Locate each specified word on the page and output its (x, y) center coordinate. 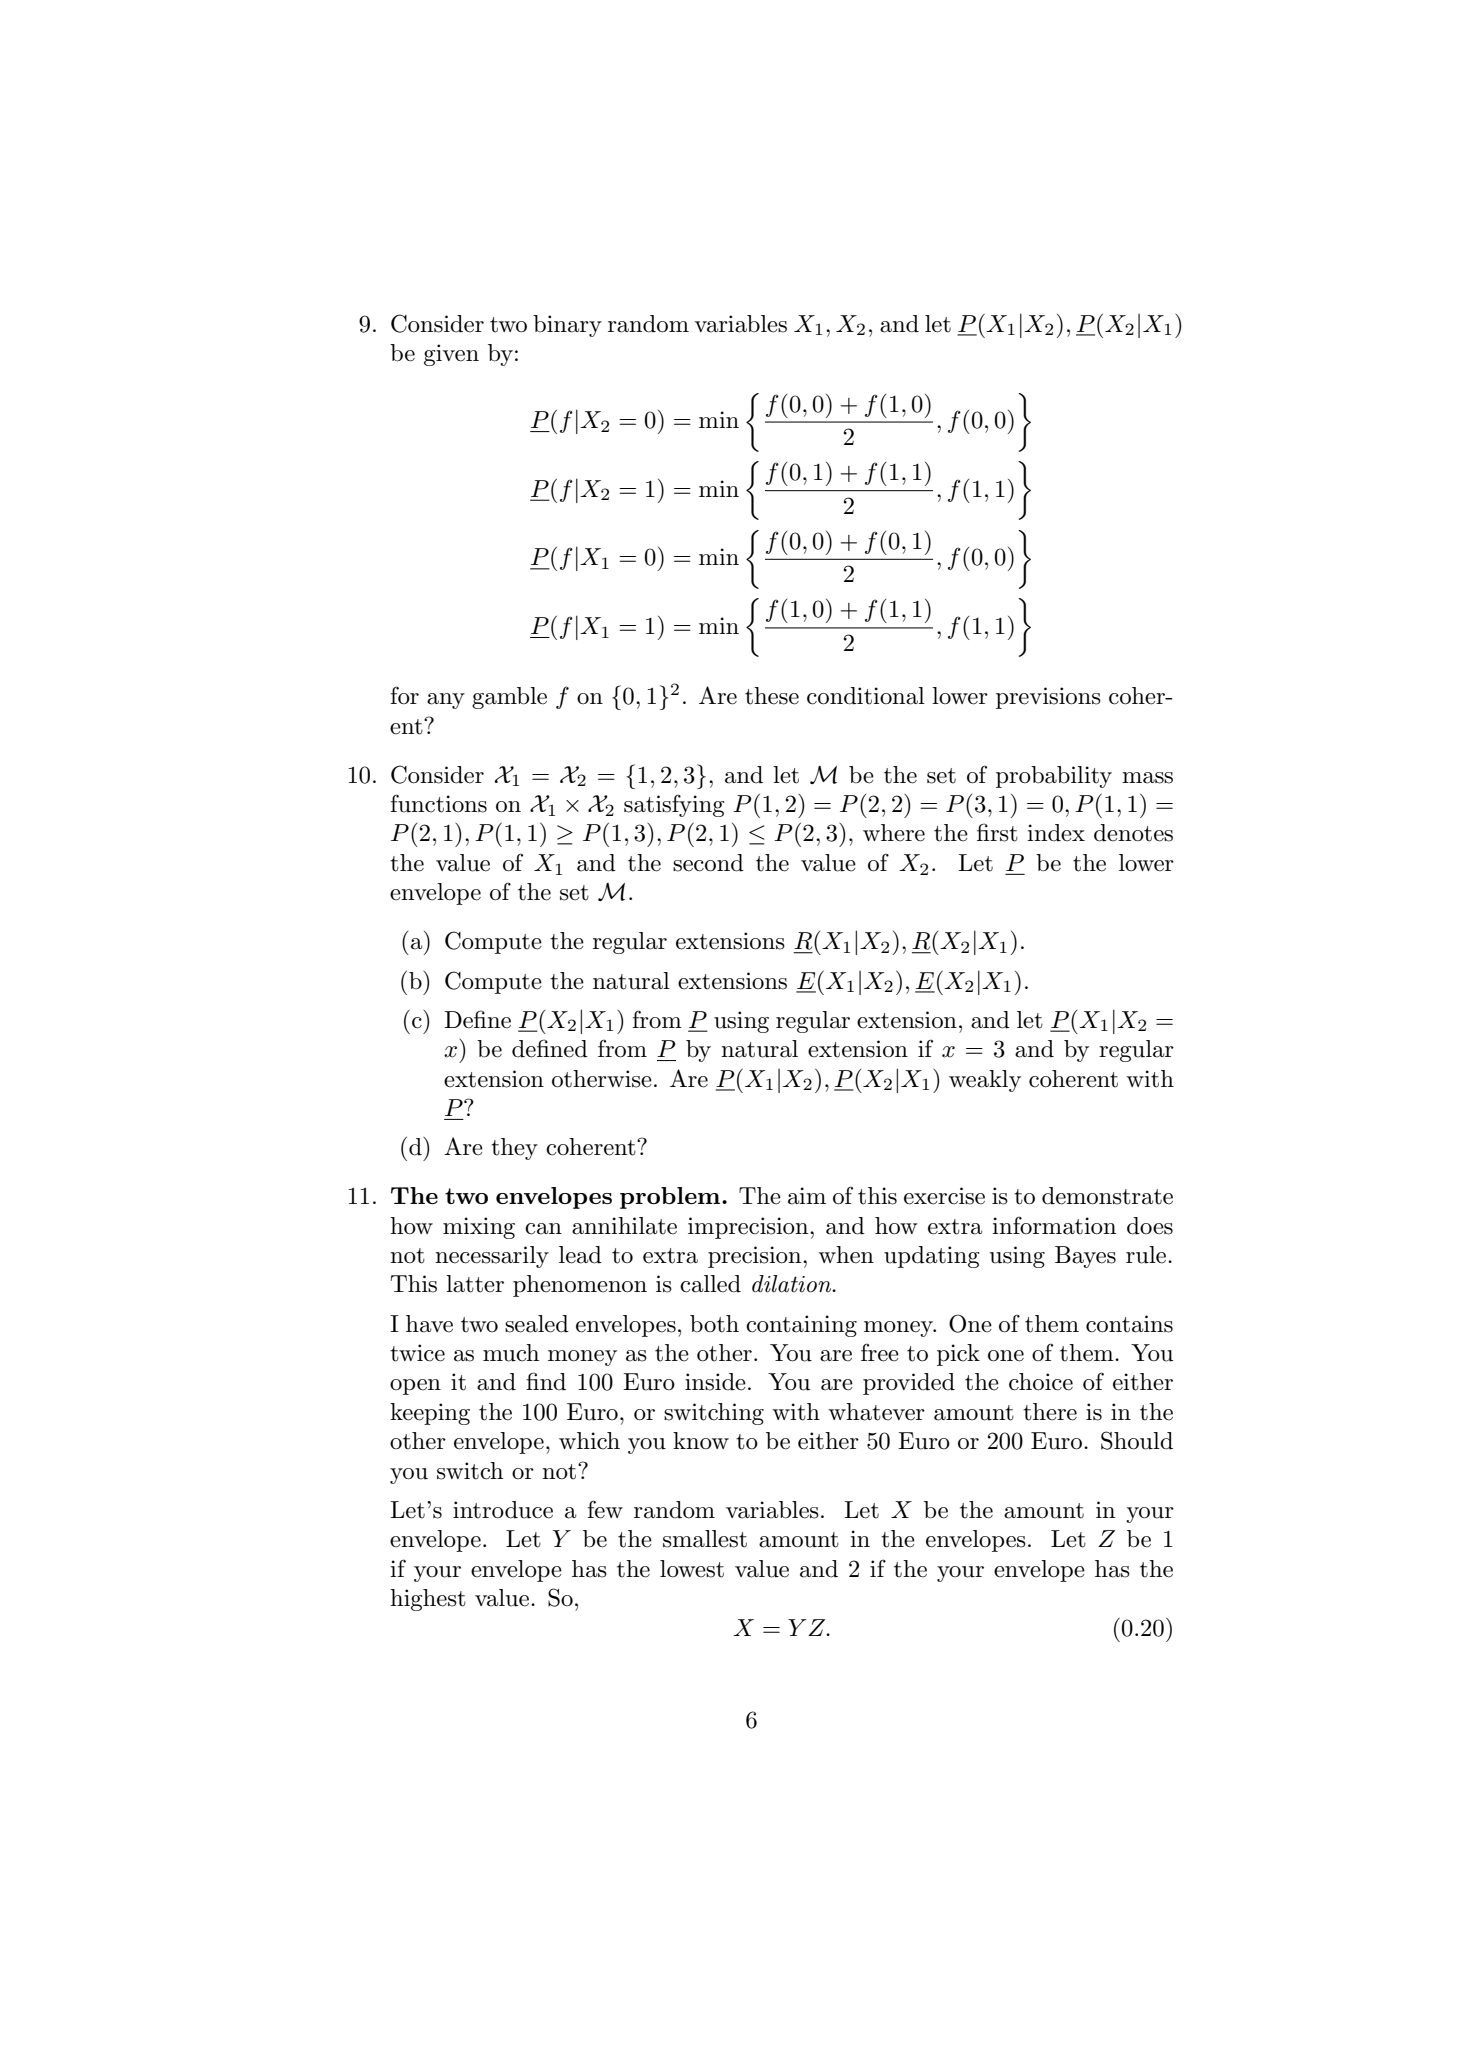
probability (1054, 777)
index (1056, 833)
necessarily (492, 1257)
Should (1137, 1440)
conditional (866, 696)
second (708, 863)
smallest (705, 1539)
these (772, 696)
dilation (793, 1284)
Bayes (1085, 1257)
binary (567, 326)
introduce (503, 1510)
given (451, 355)
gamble (509, 698)
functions (438, 803)
